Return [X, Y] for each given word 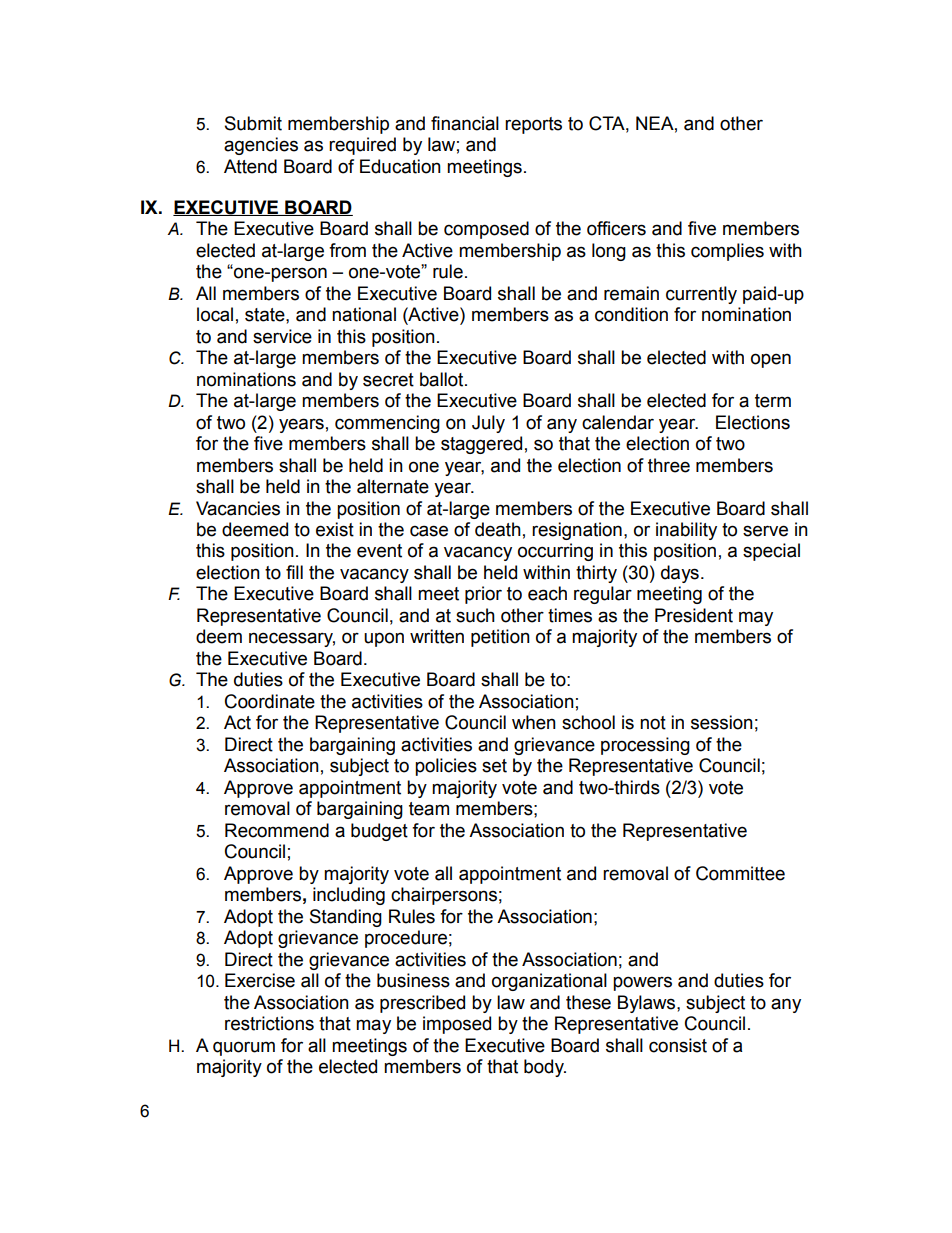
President [694, 615]
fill [294, 572]
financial [465, 123]
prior [483, 595]
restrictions [269, 1023]
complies [727, 252]
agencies [261, 146]
